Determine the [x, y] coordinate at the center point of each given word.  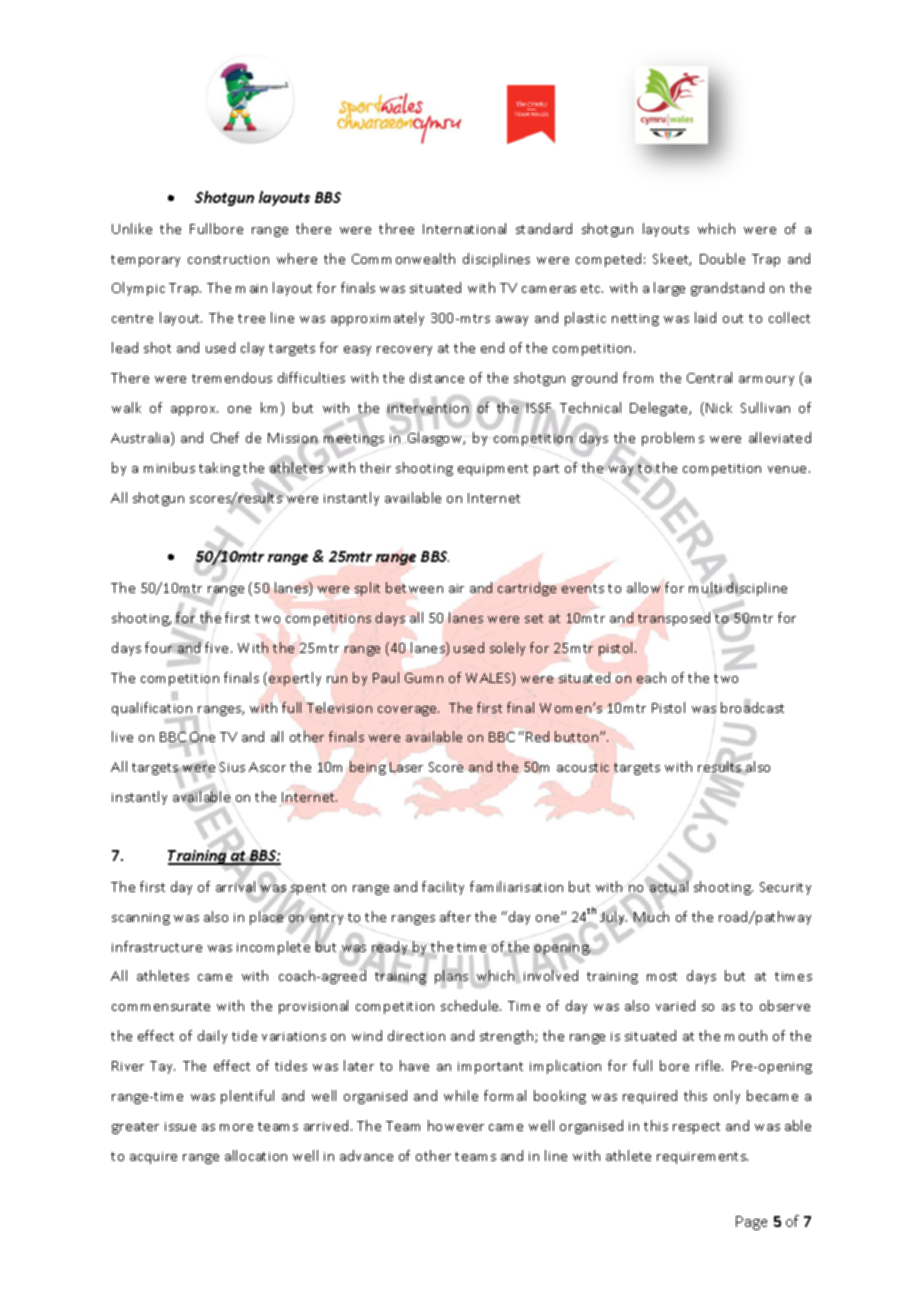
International [464, 228]
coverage [408, 711]
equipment [493, 470]
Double [722, 258]
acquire [153, 1158]
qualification [153, 708]
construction [228, 259]
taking [219, 469]
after [455, 916]
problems [673, 439]
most [662, 976]
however [456, 1125]
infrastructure [157, 946]
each [651, 677]
